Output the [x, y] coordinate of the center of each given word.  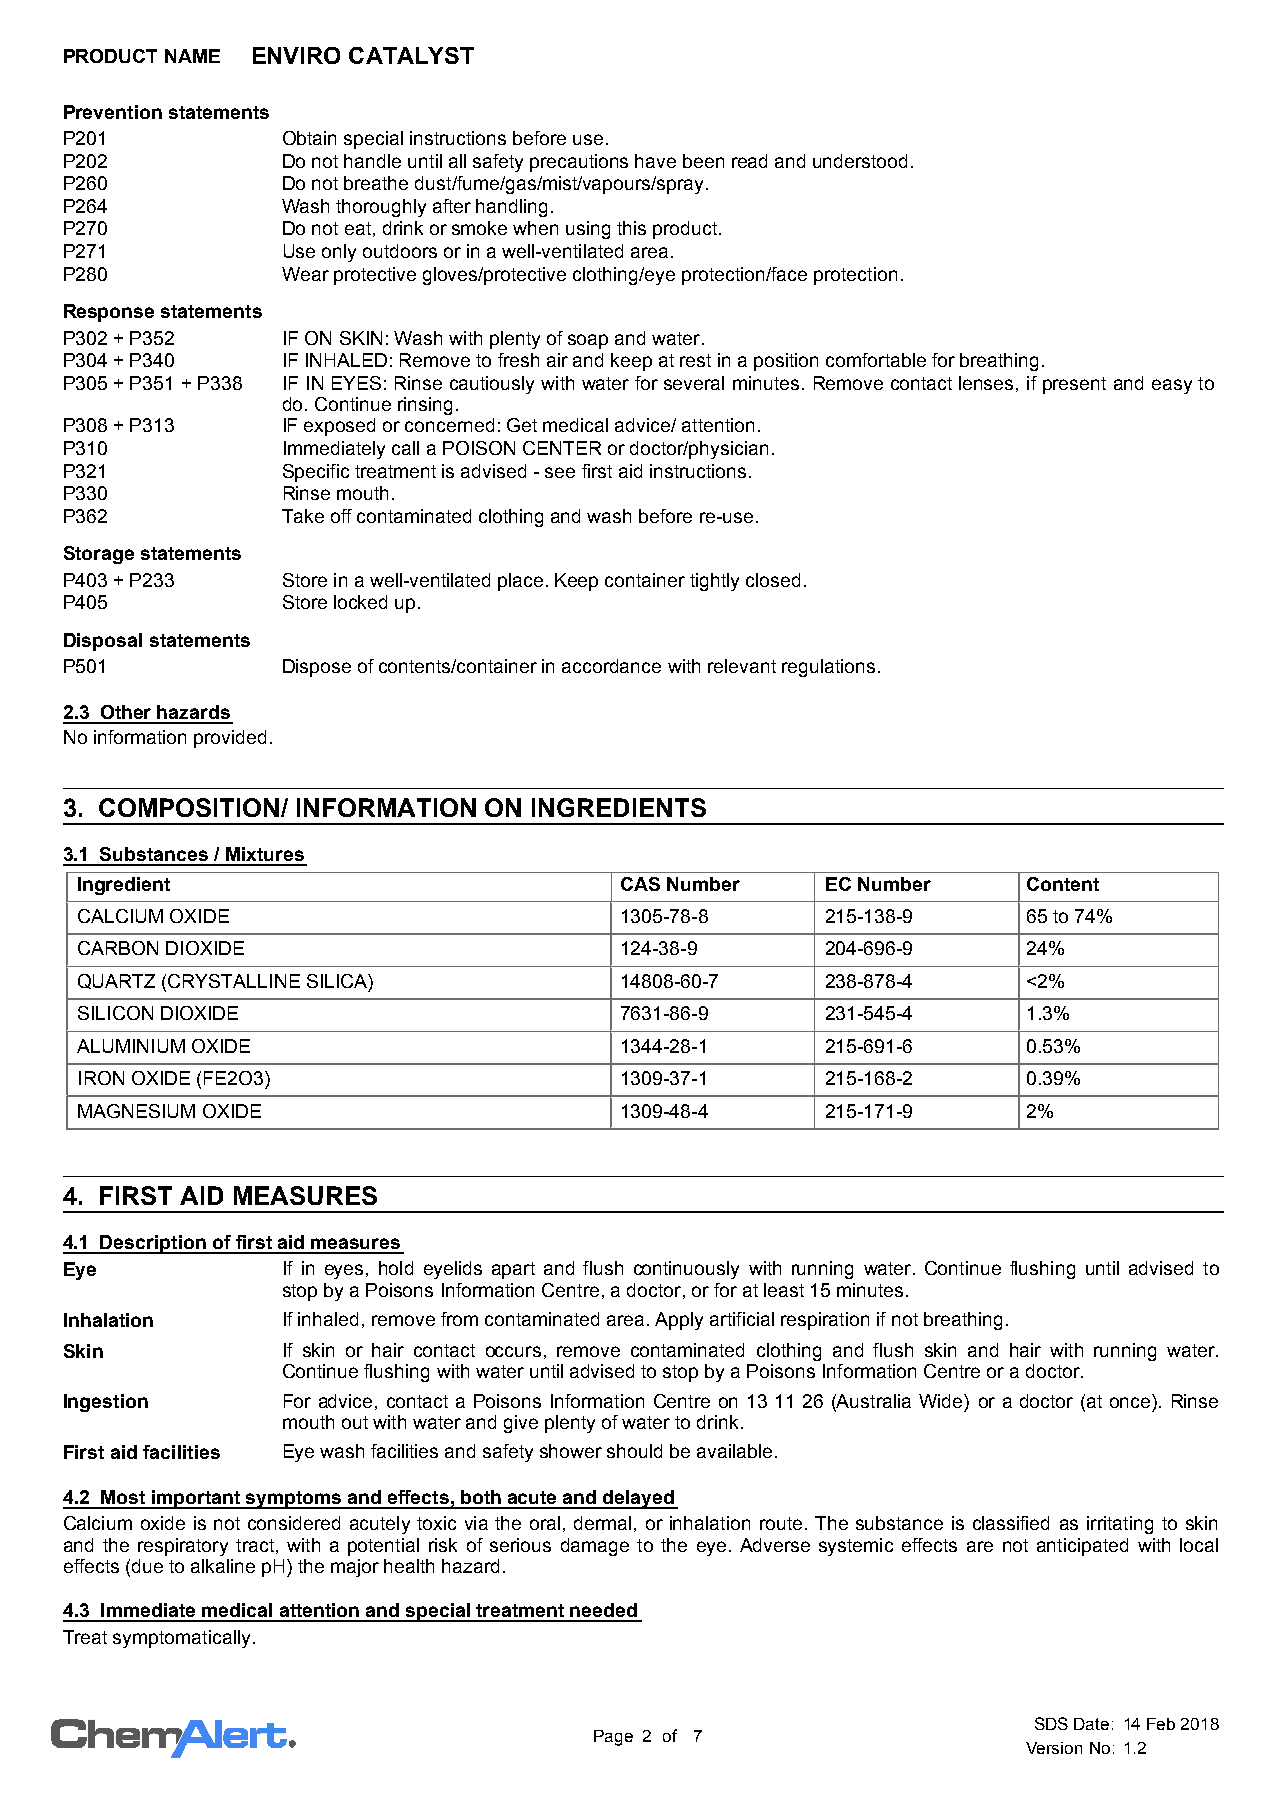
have [655, 161]
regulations [828, 668]
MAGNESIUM [136, 1111]
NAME [192, 56]
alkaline [223, 1566]
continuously [686, 1270]
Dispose [317, 668]
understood [860, 161]
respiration [825, 1321]
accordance [611, 666]
